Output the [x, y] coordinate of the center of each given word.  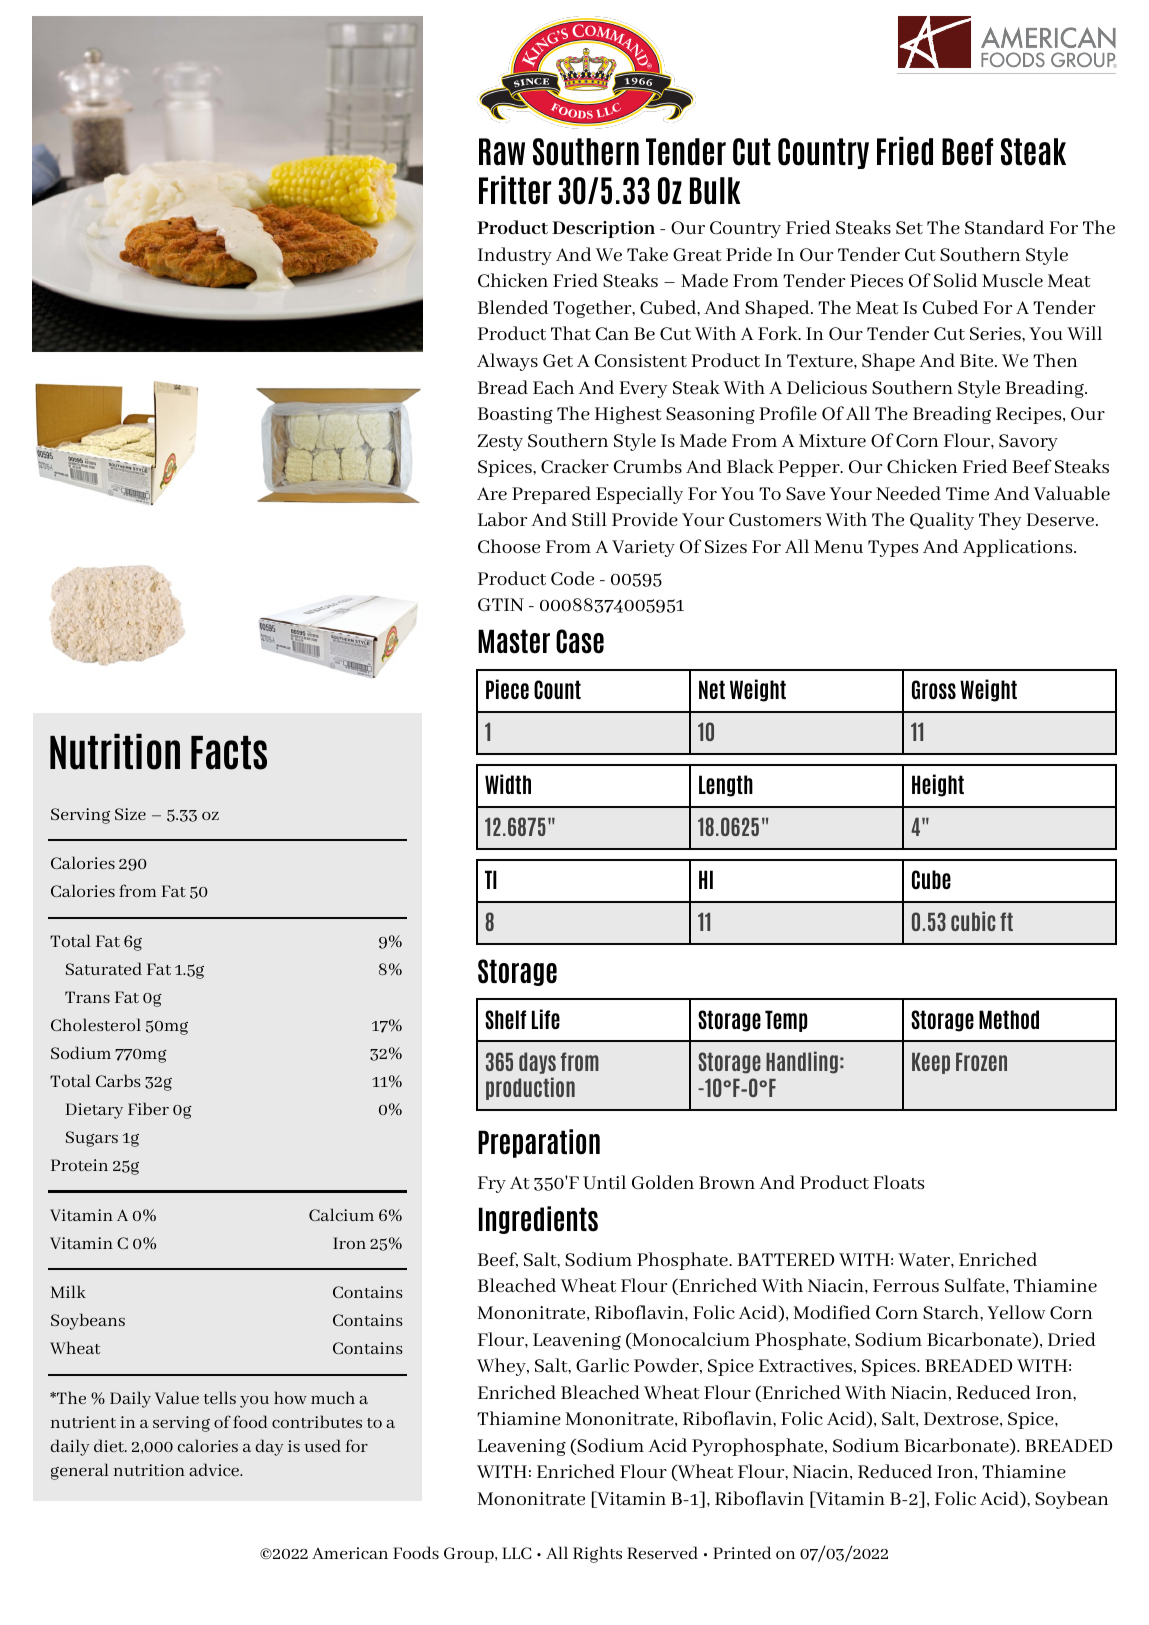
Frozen [981, 1062]
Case [580, 641]
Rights [597, 1554]
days [537, 1063]
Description [603, 229]
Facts [229, 753]
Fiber [148, 1108]
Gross [934, 689]
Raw [502, 151]
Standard [1004, 227]
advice [215, 1469]
